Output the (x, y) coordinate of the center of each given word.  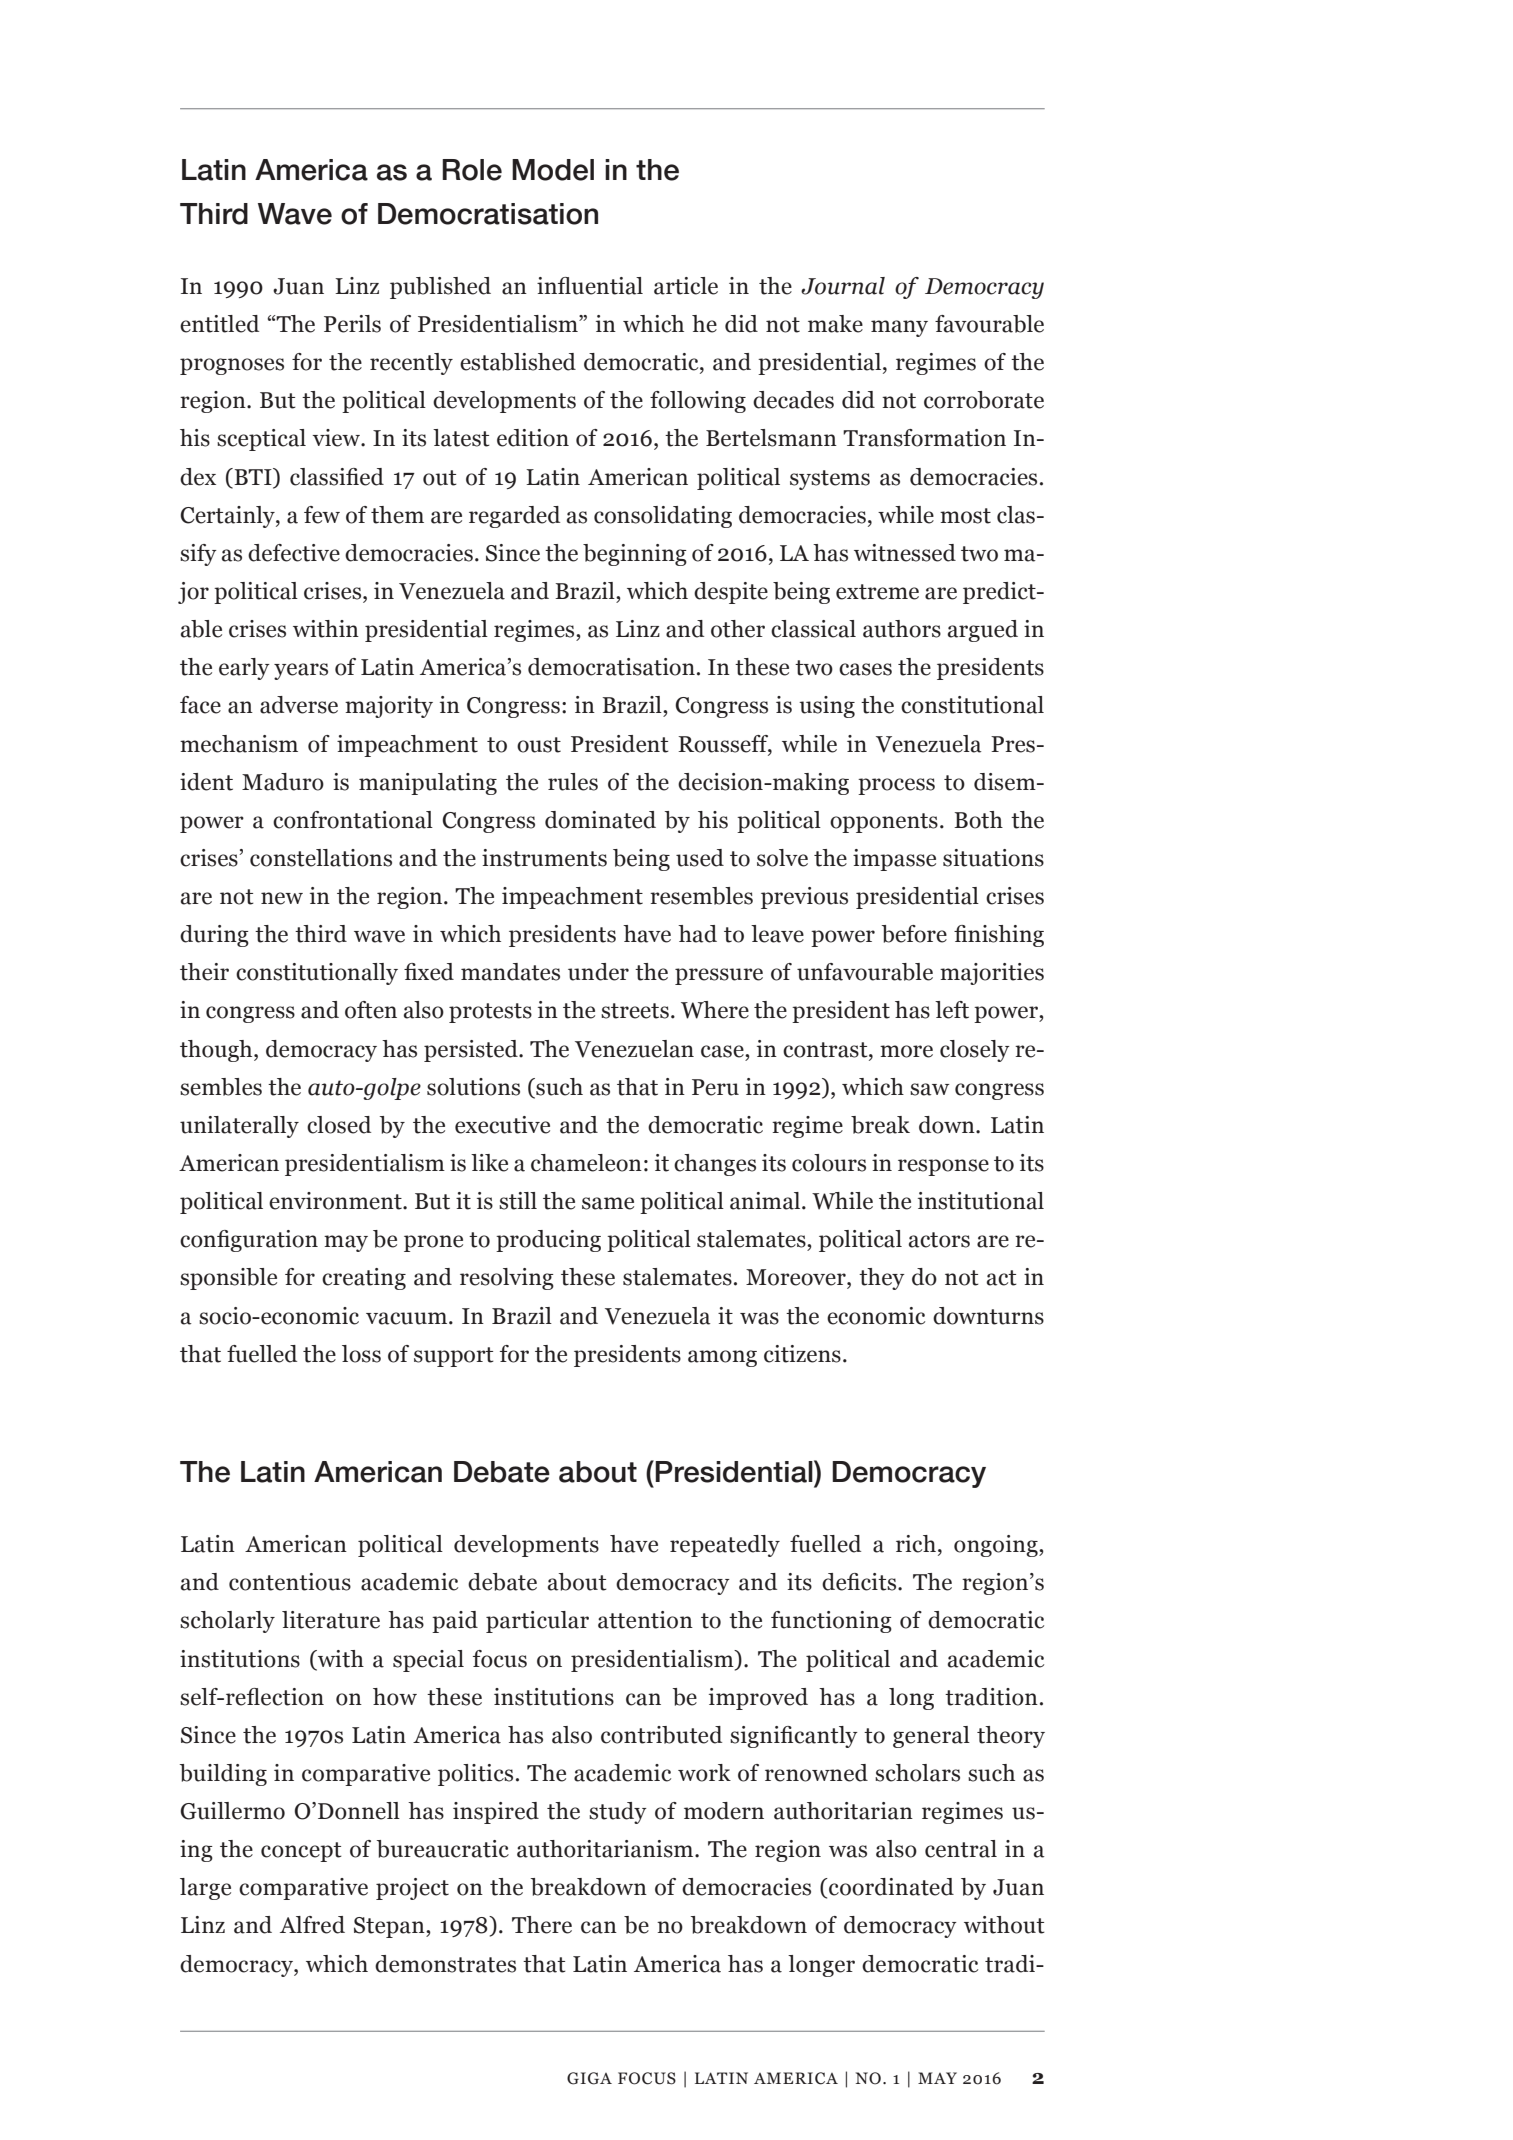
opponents (884, 823)
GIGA (589, 2078)
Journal (843, 286)
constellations (321, 858)
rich (916, 1544)
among (722, 1358)
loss (361, 1354)
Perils (352, 324)
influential (590, 286)
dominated (600, 820)
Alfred (312, 1925)
